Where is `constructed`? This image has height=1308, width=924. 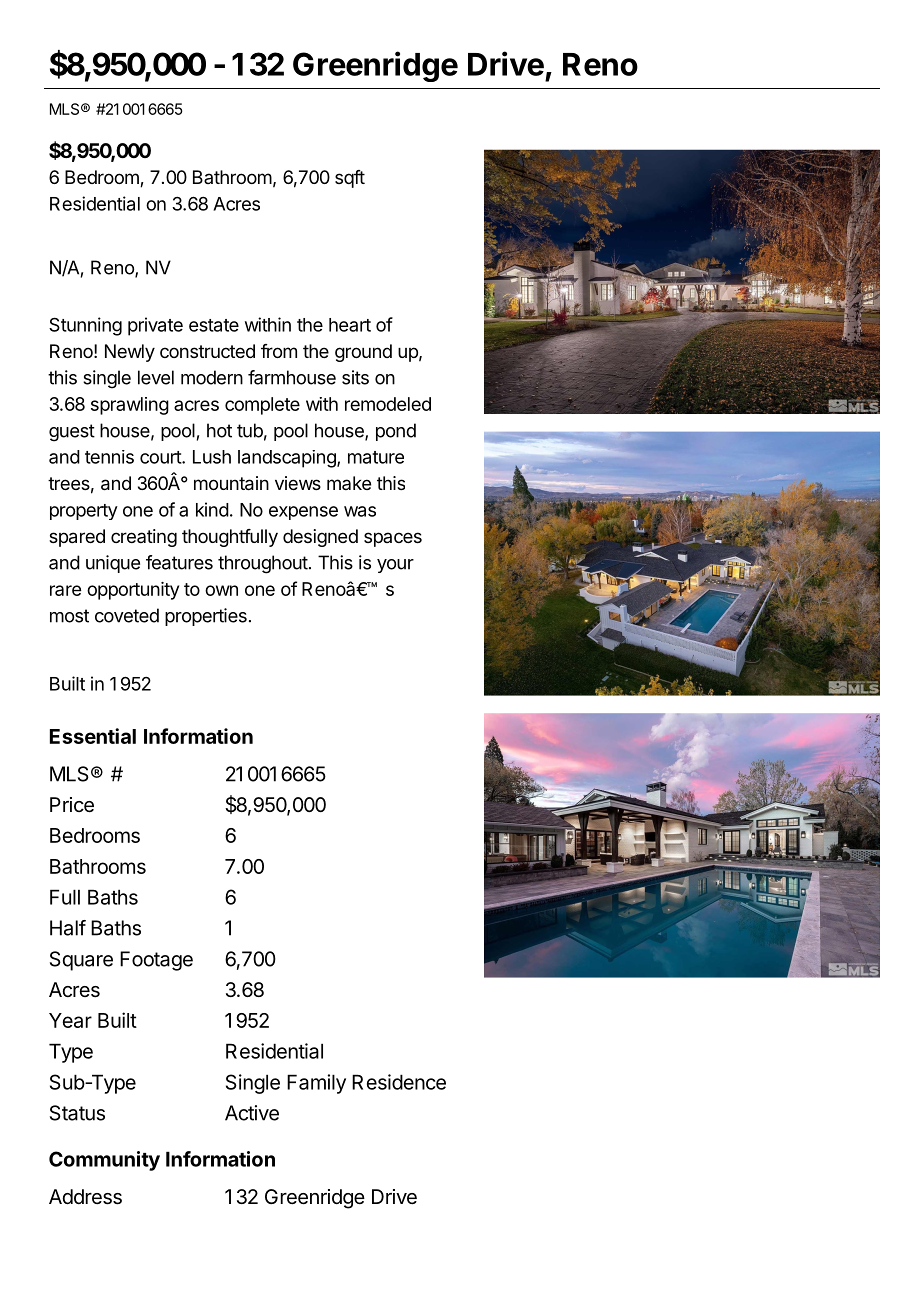 constructed is located at coordinates (207, 351).
